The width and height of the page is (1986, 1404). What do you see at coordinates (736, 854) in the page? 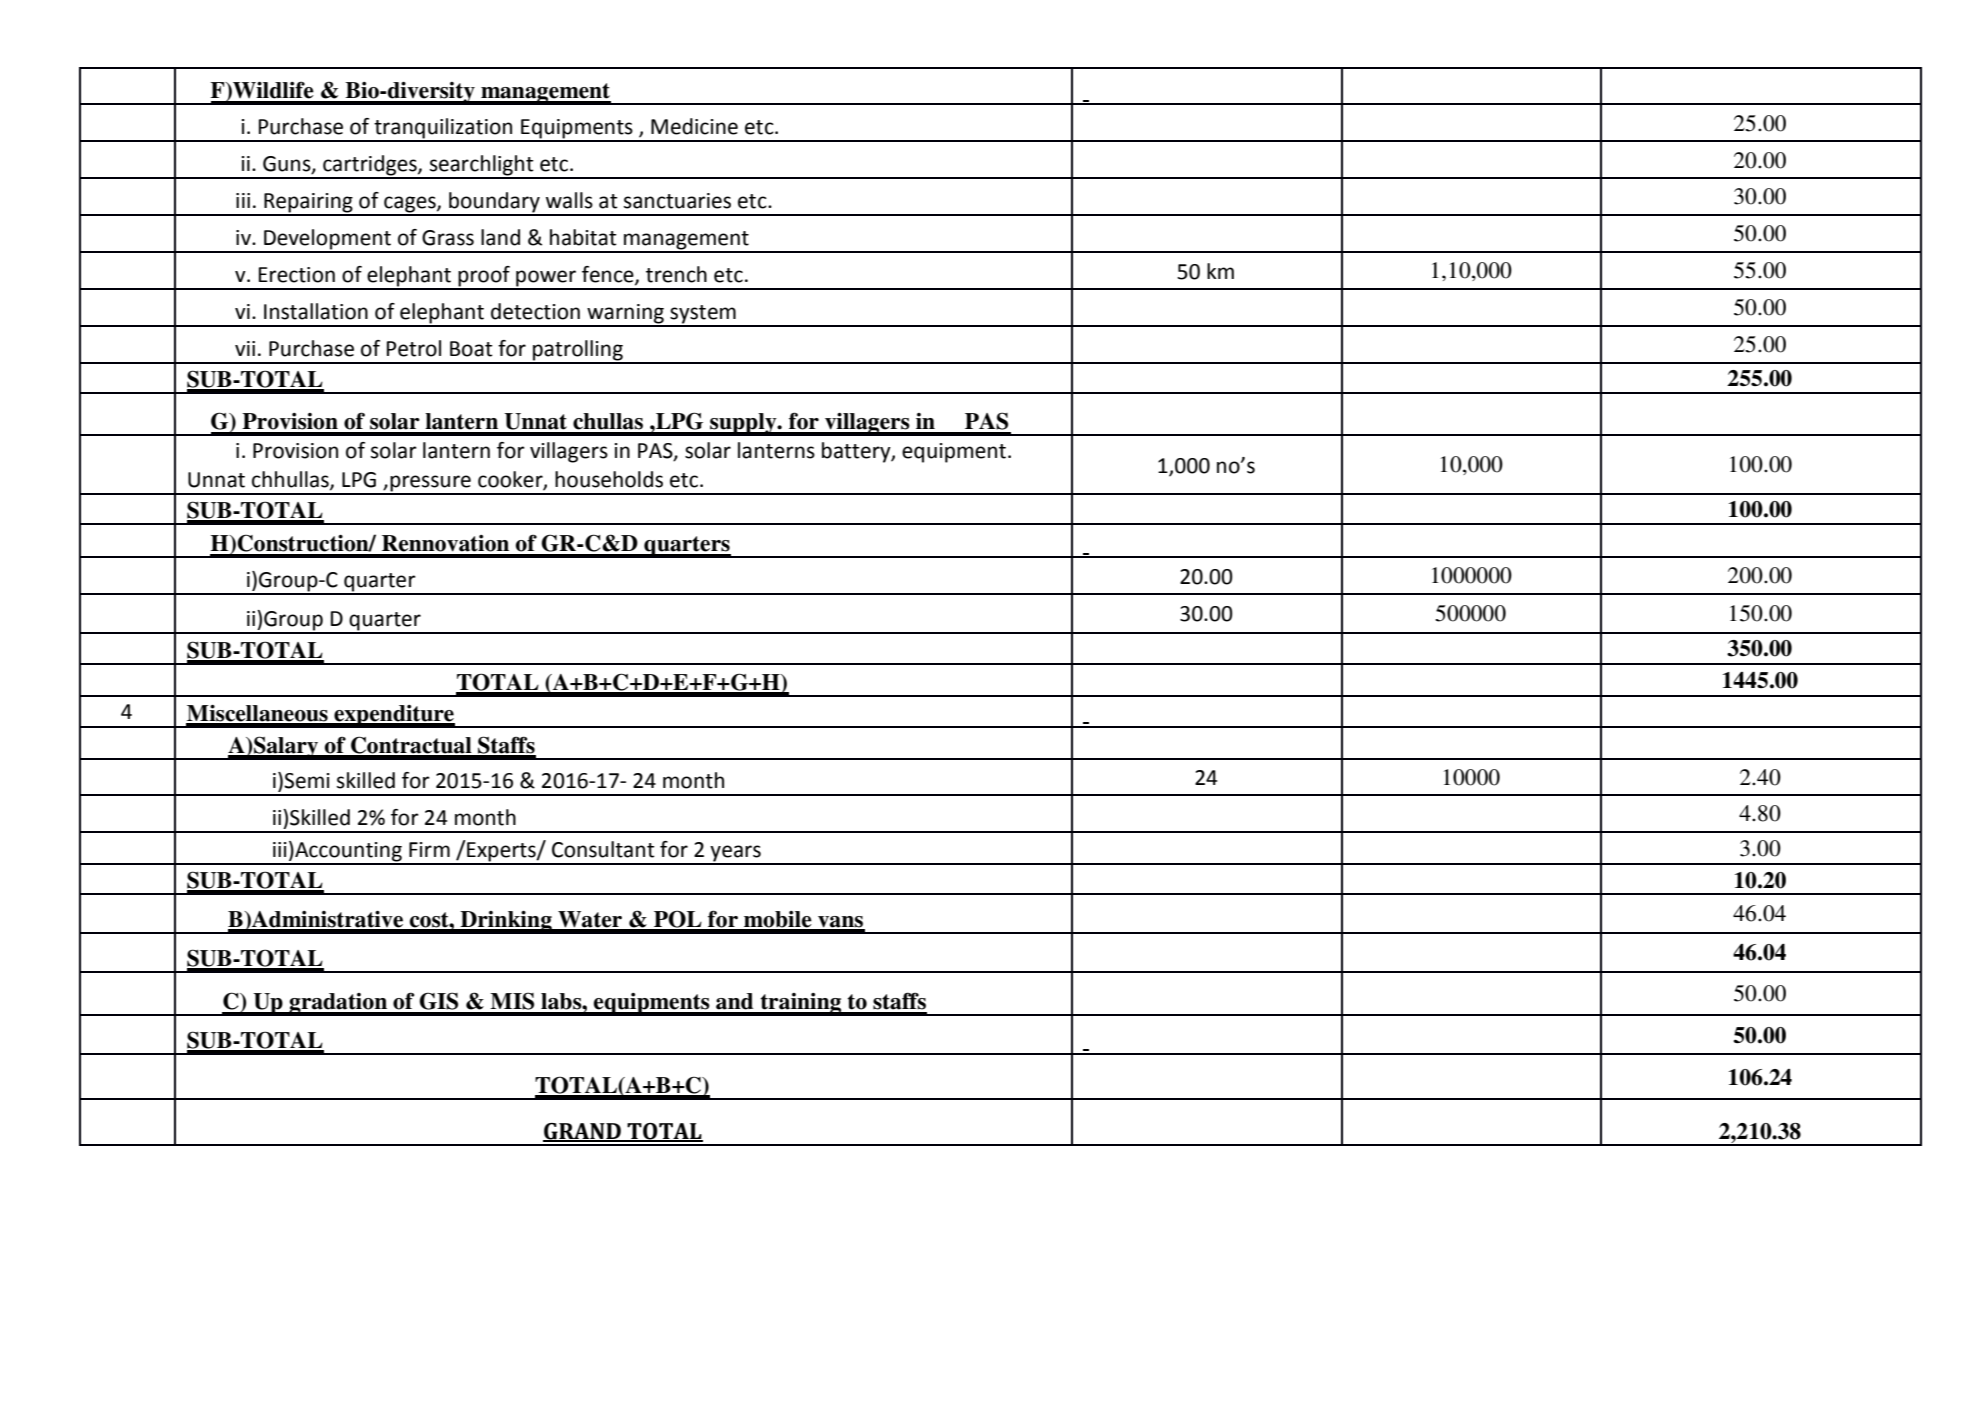
I see `years` at bounding box center [736, 854].
